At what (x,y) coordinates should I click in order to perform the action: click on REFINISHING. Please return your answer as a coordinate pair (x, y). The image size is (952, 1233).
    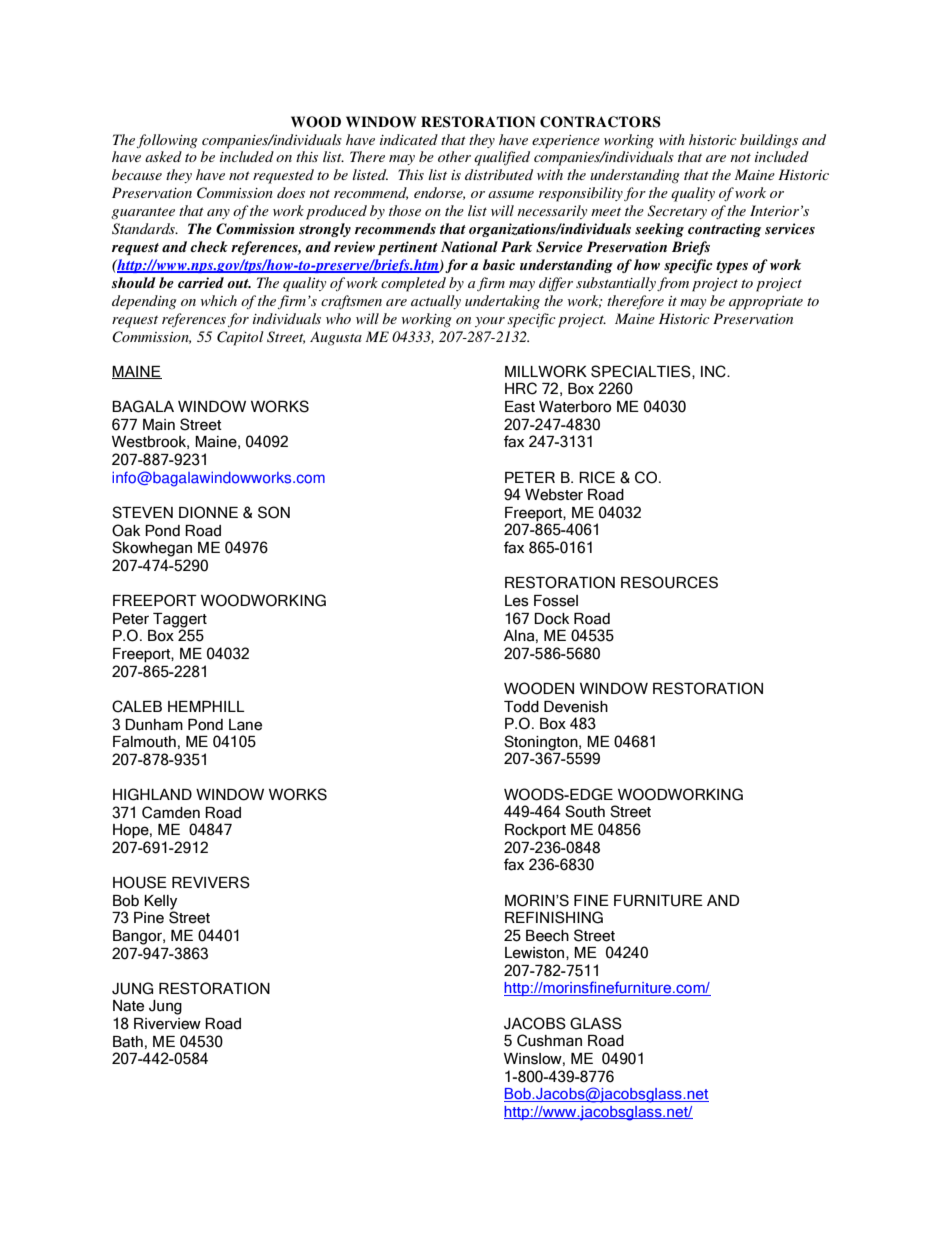
    Looking at the image, I should click on (554, 917).
